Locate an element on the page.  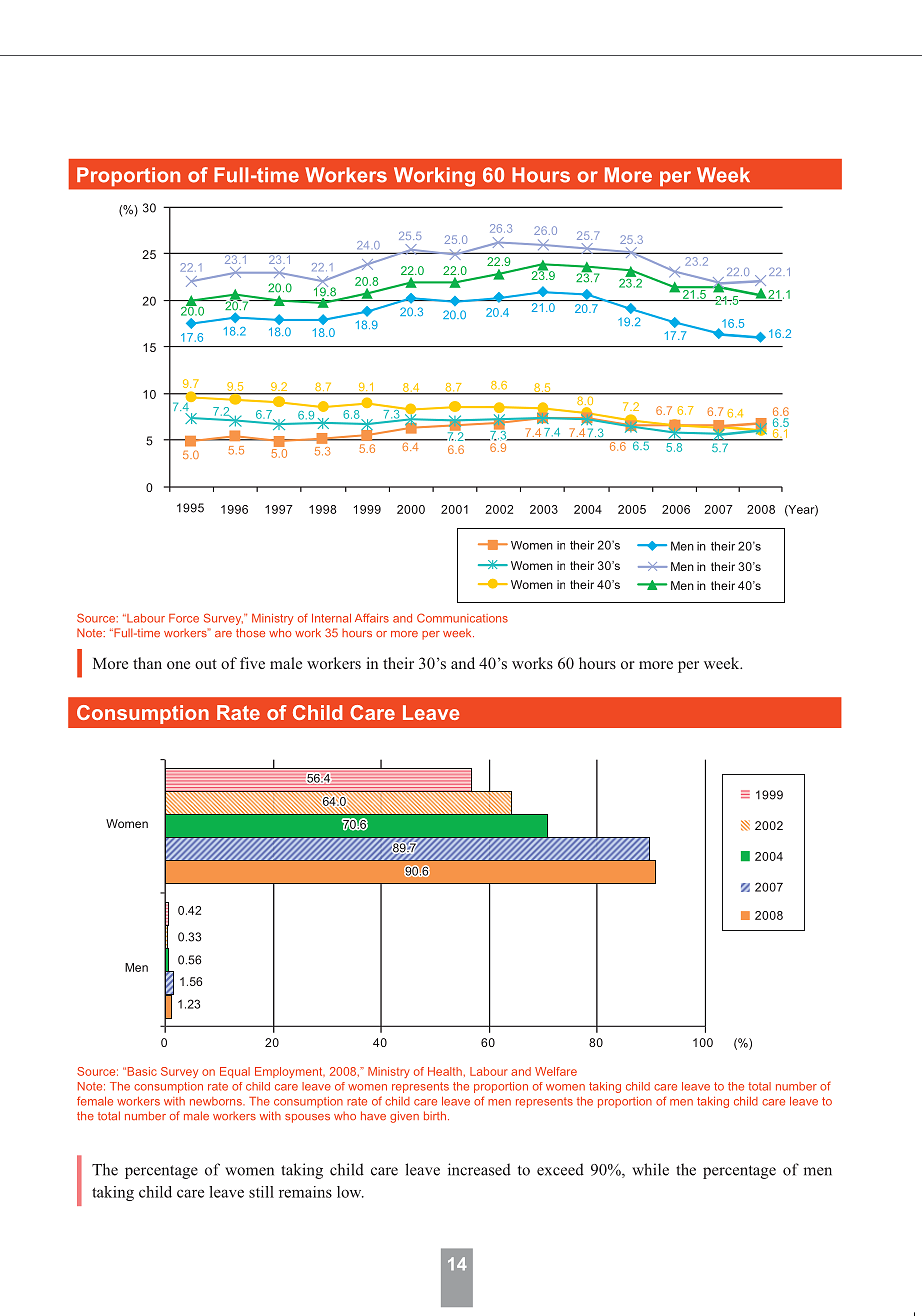
birth is located at coordinates (435, 1115).
